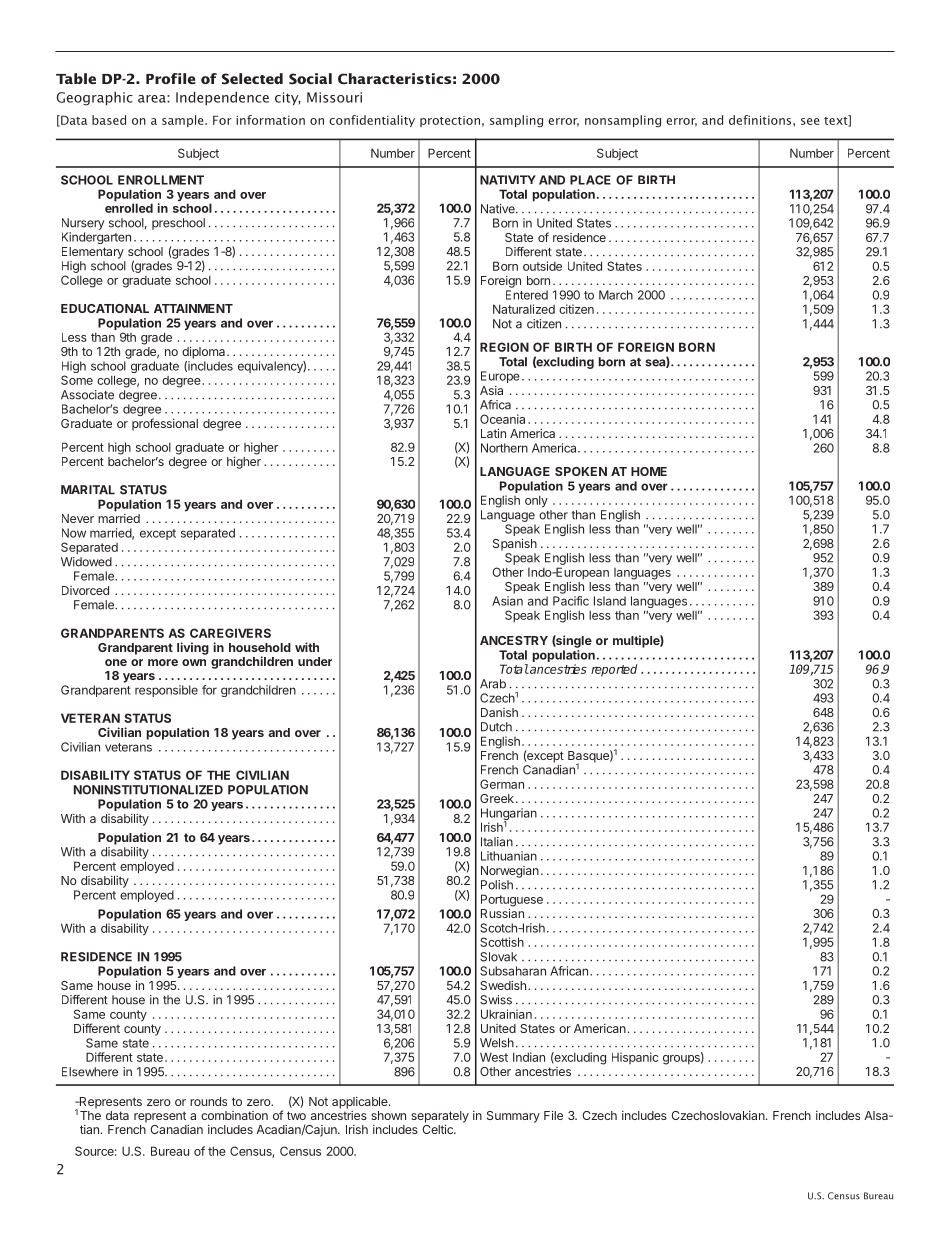  I want to click on Elsewhere, so click(90, 1072).
